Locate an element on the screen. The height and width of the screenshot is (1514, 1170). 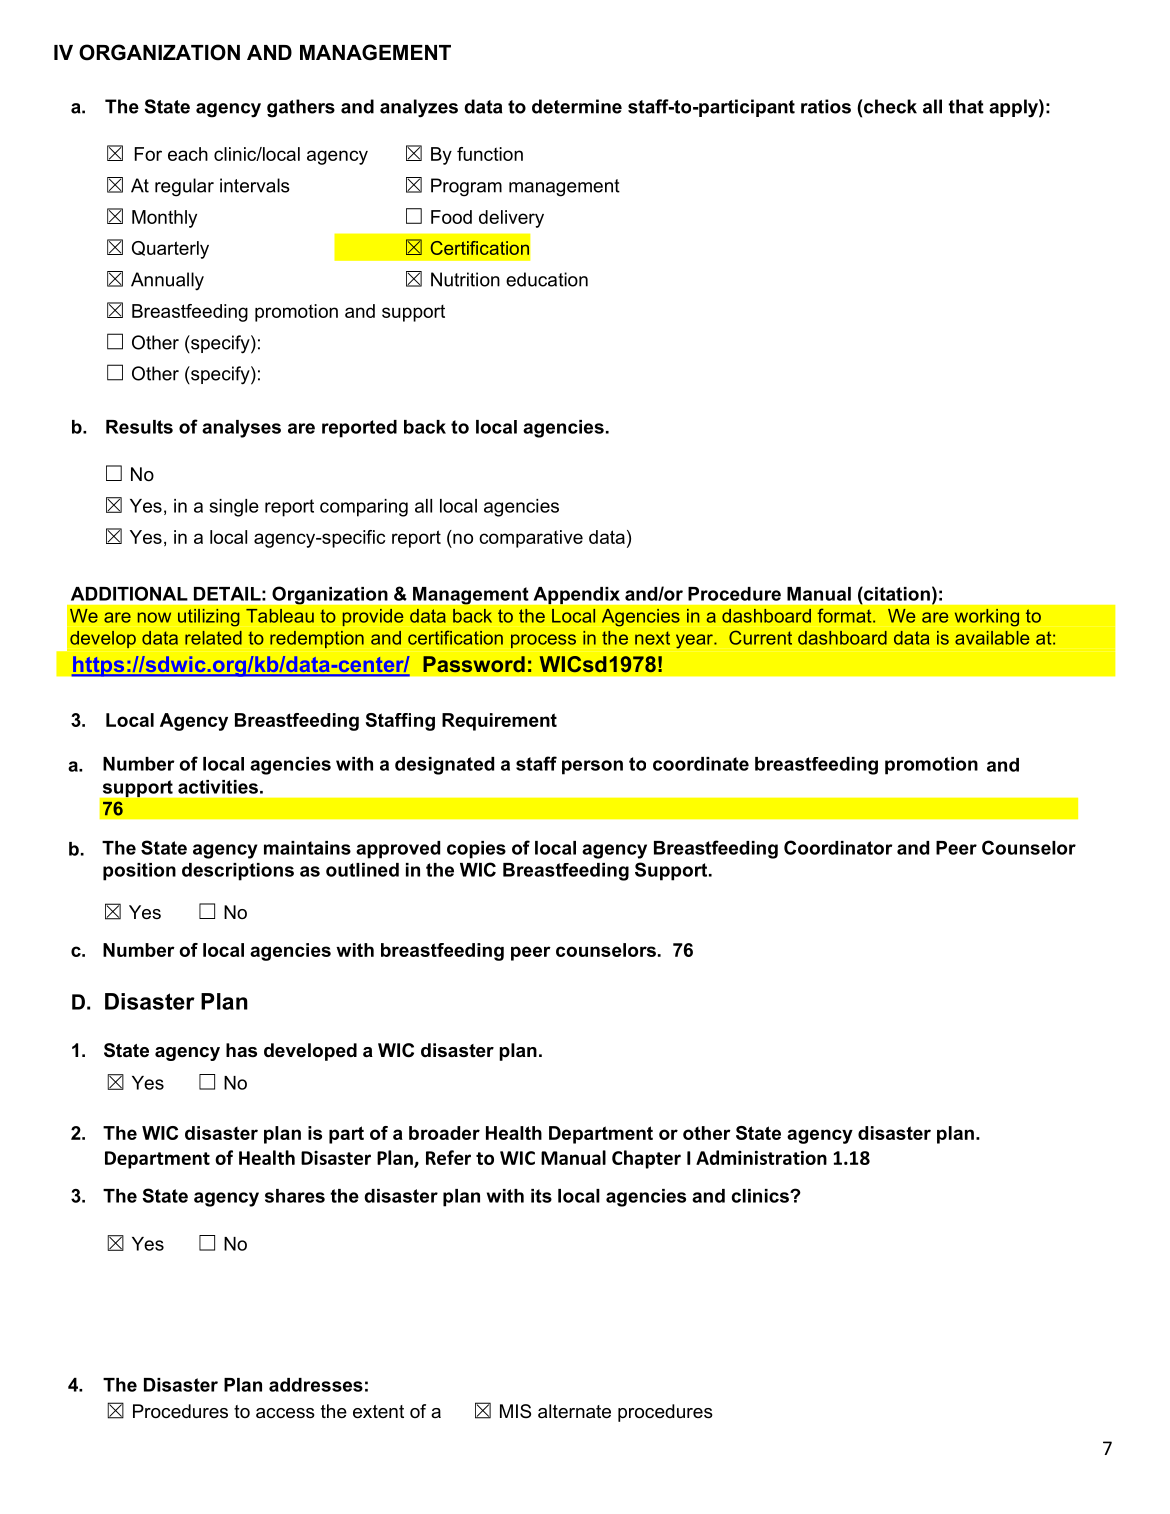
check is located at coordinates (889, 106).
